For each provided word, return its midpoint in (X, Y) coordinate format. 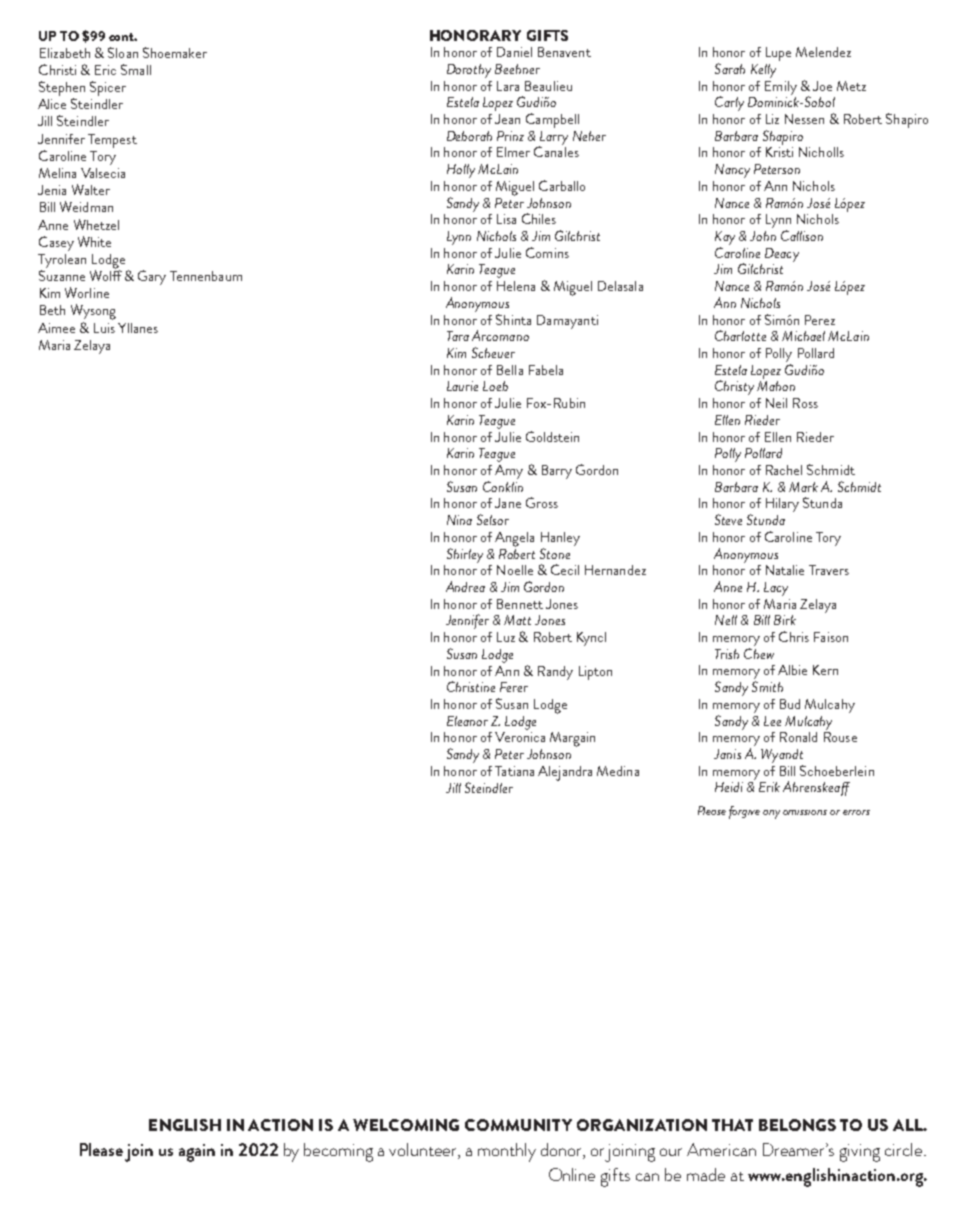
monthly (507, 1152)
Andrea (465, 586)
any (771, 814)
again (197, 1153)
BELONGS (797, 1125)
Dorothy (469, 71)
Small (136, 69)
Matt (517, 620)
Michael (803, 336)
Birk (785, 620)
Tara (458, 336)
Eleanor (467, 721)
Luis (104, 328)
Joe (822, 86)
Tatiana (514, 771)
